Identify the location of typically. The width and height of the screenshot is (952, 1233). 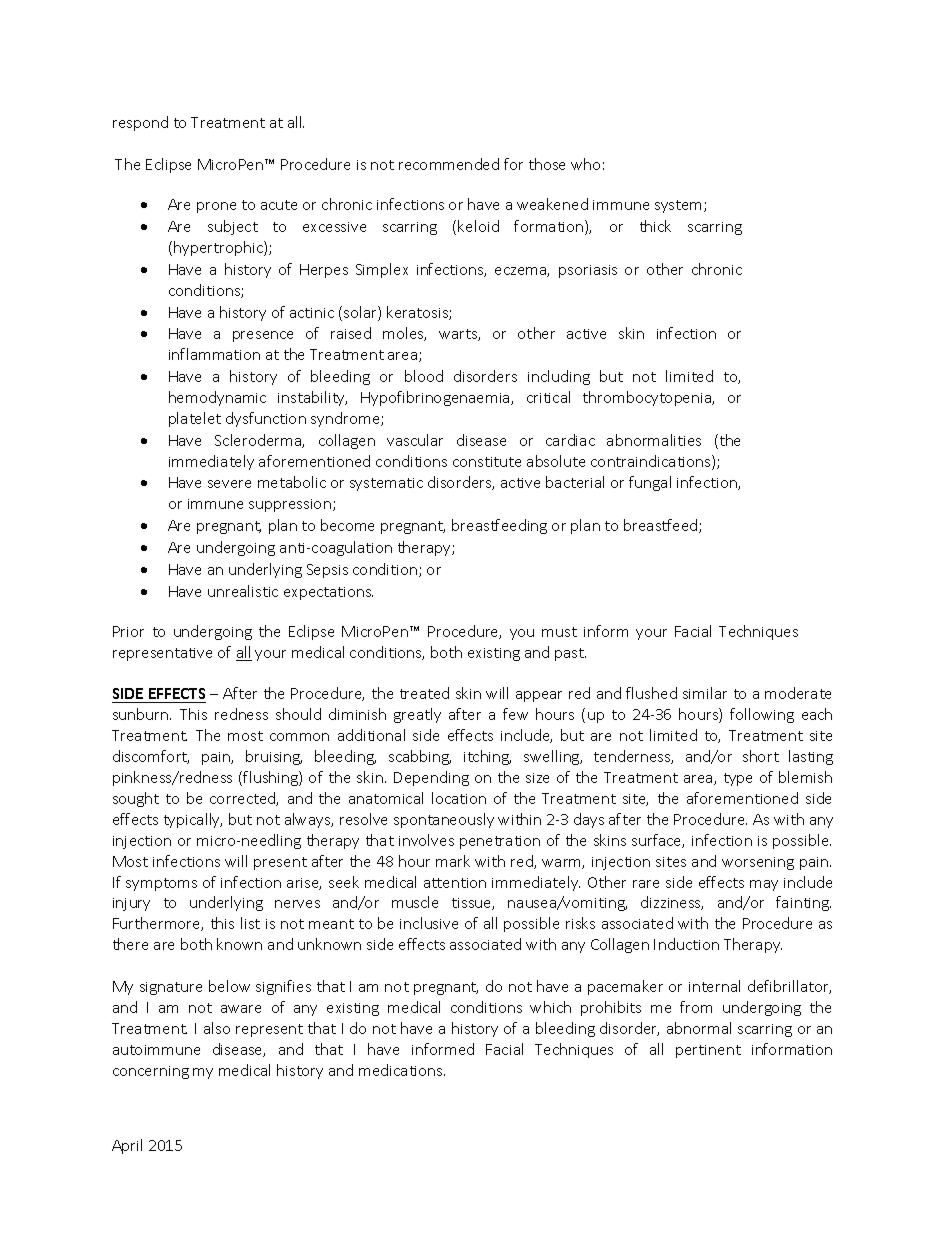
(193, 820).
